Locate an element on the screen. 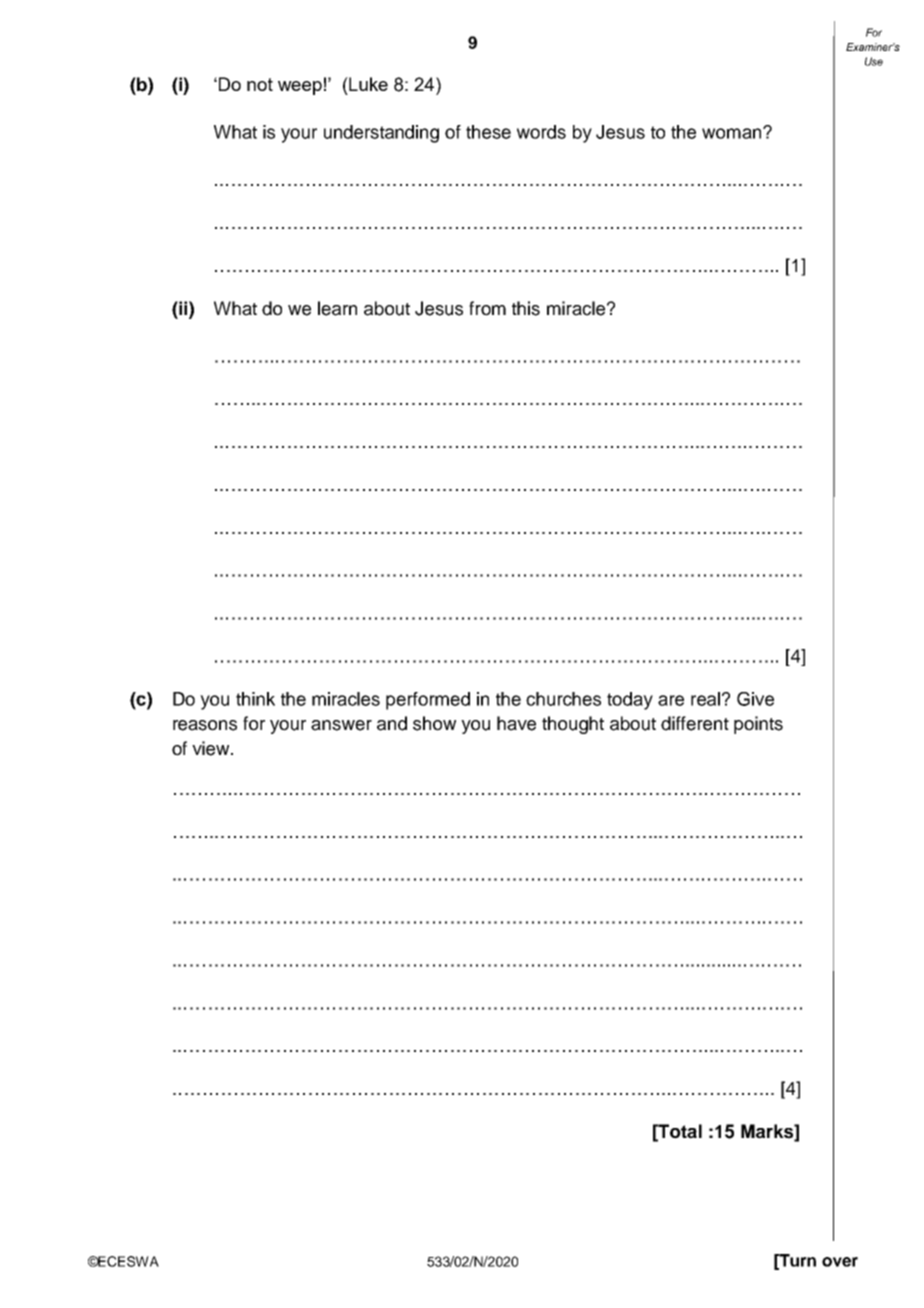 The height and width of the screenshot is (1308, 924). have is located at coordinates (516, 723).
